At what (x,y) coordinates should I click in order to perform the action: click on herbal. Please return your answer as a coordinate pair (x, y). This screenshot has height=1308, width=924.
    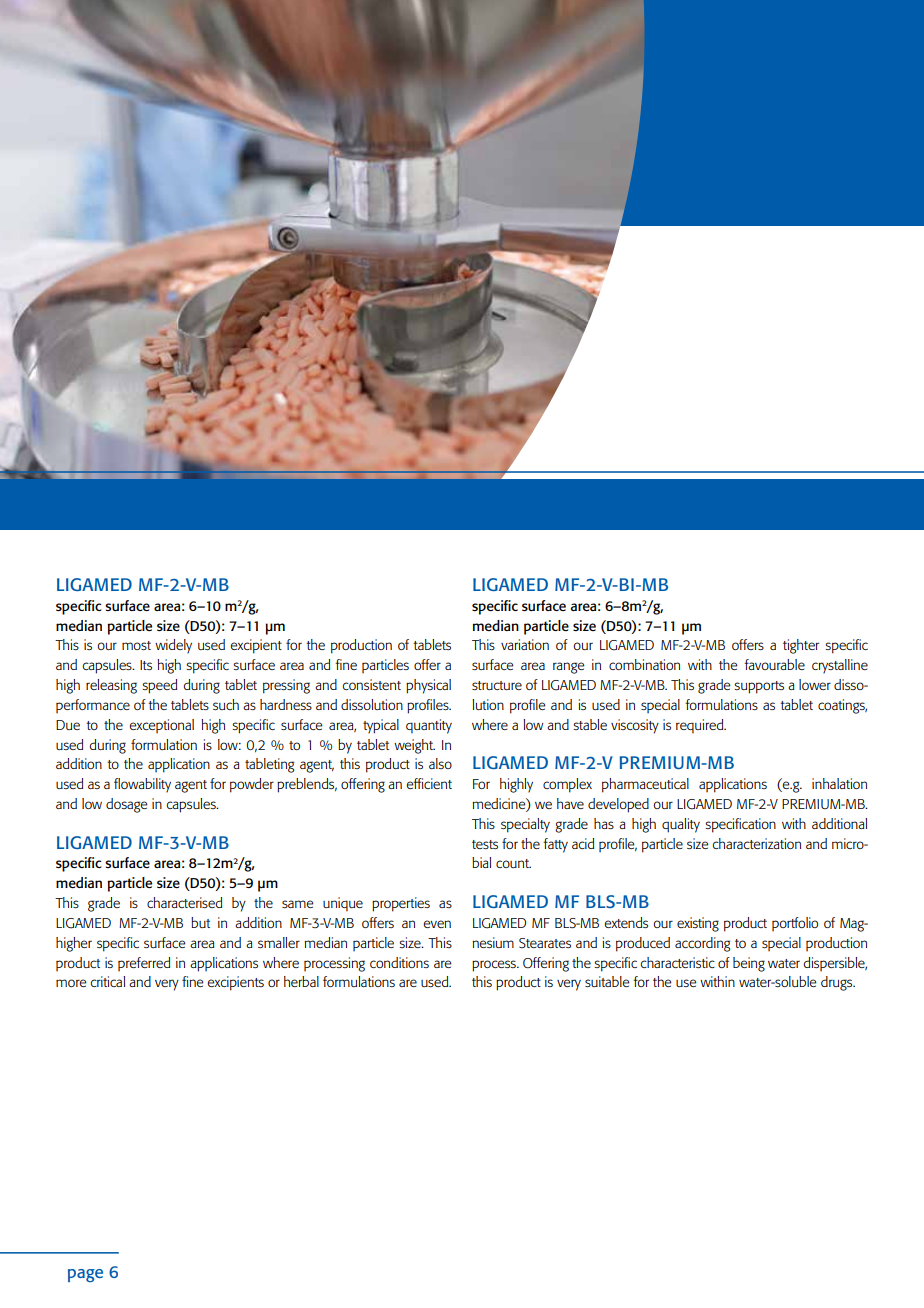
    Looking at the image, I should click on (301, 981).
